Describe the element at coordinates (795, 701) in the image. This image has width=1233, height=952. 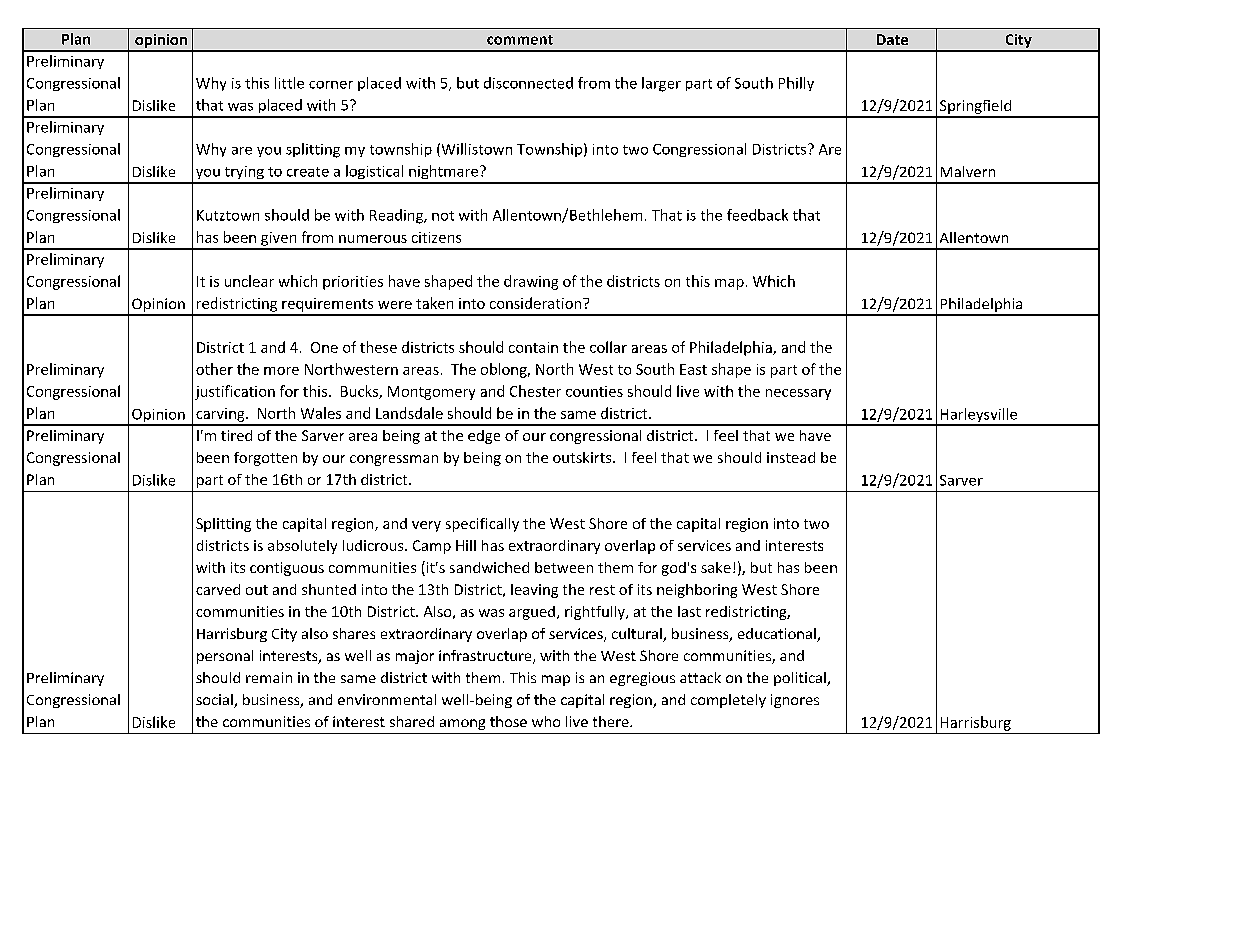
I see `ignores` at that location.
